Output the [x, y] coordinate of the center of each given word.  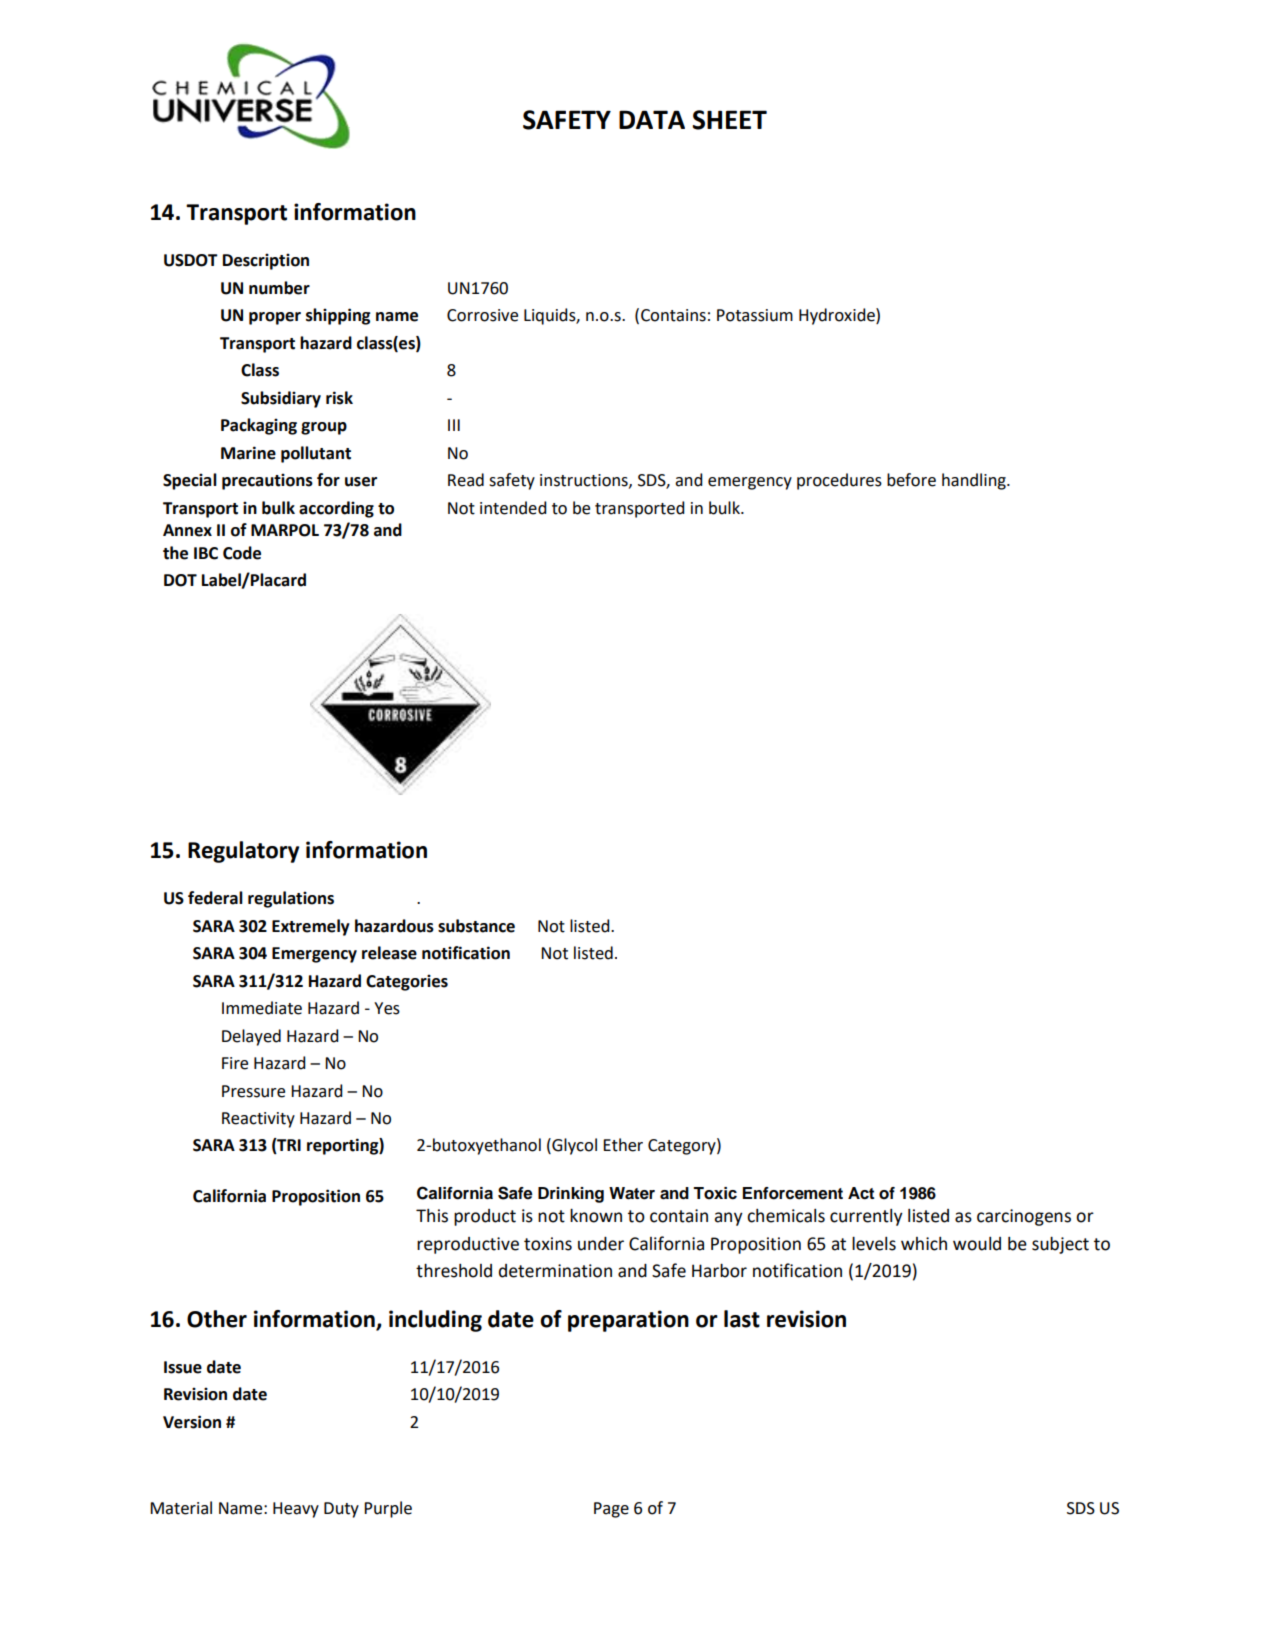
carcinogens [1024, 1217]
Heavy [296, 1510]
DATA [652, 119]
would [977, 1244]
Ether [623, 1145]
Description [266, 261]
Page [611, 1510]
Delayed [251, 1037]
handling [975, 481]
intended [513, 508]
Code [242, 553]
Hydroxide [838, 316]
